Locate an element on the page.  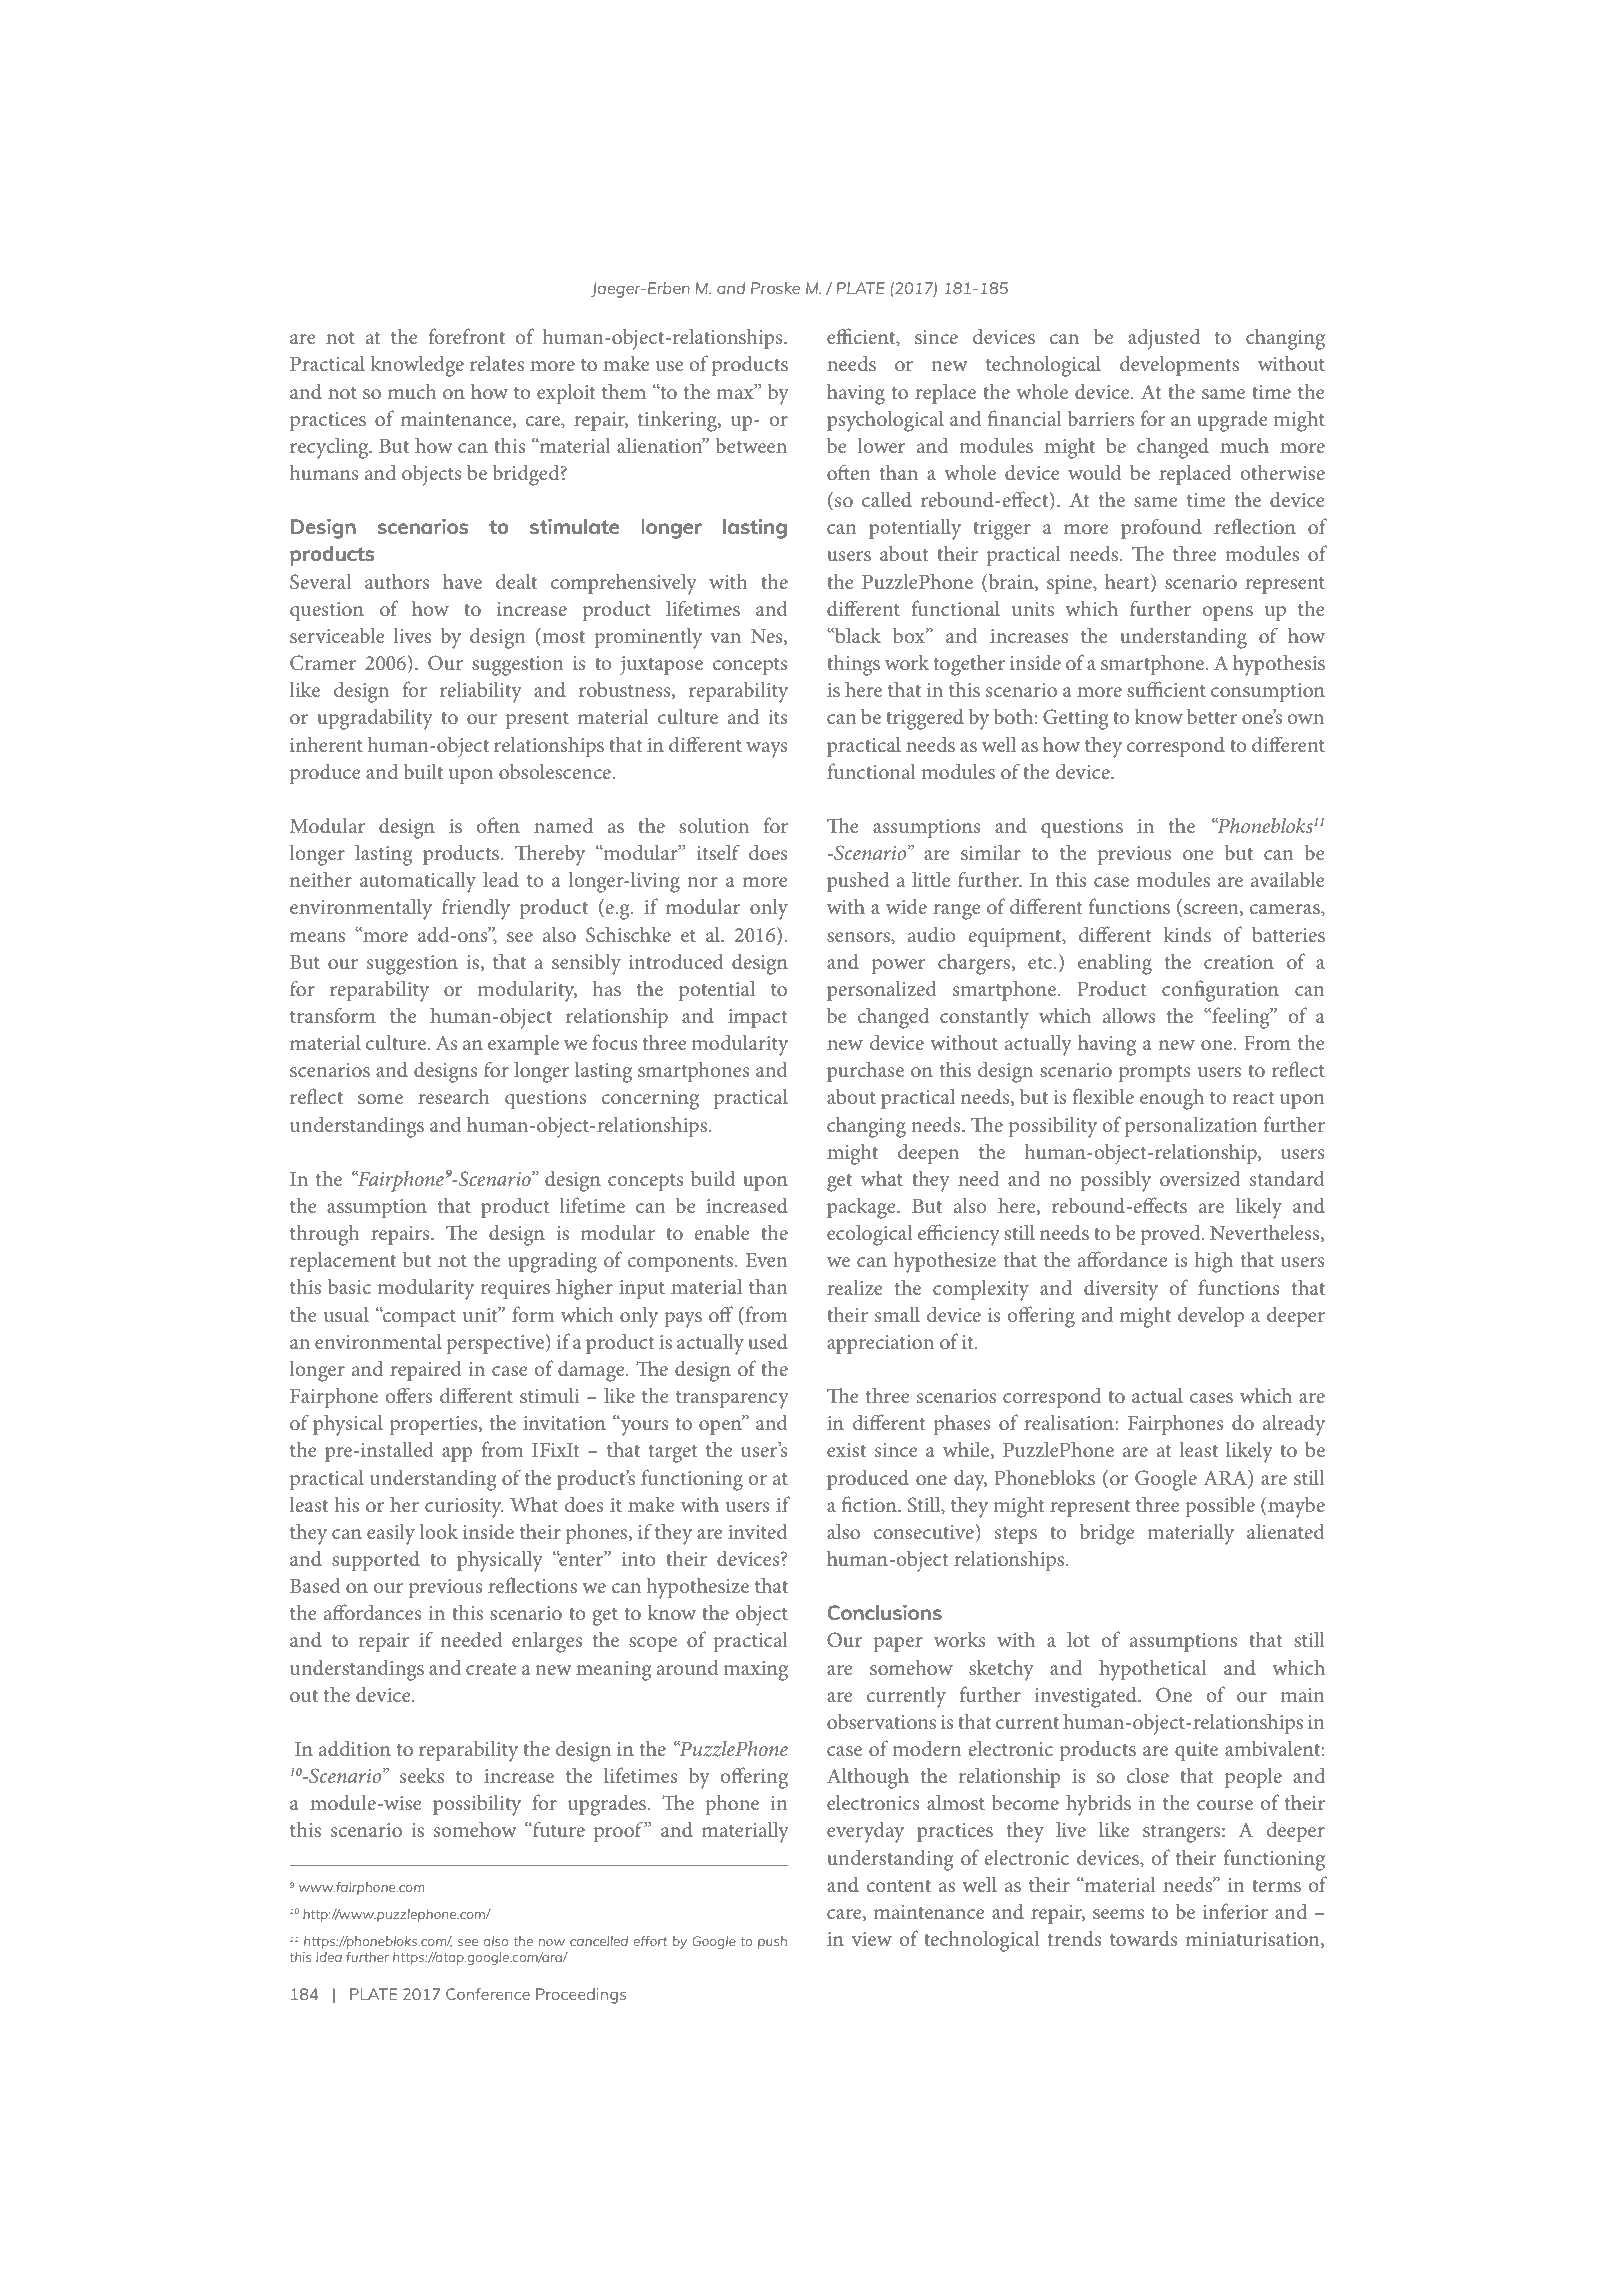
possible is located at coordinates (1220, 1507).
